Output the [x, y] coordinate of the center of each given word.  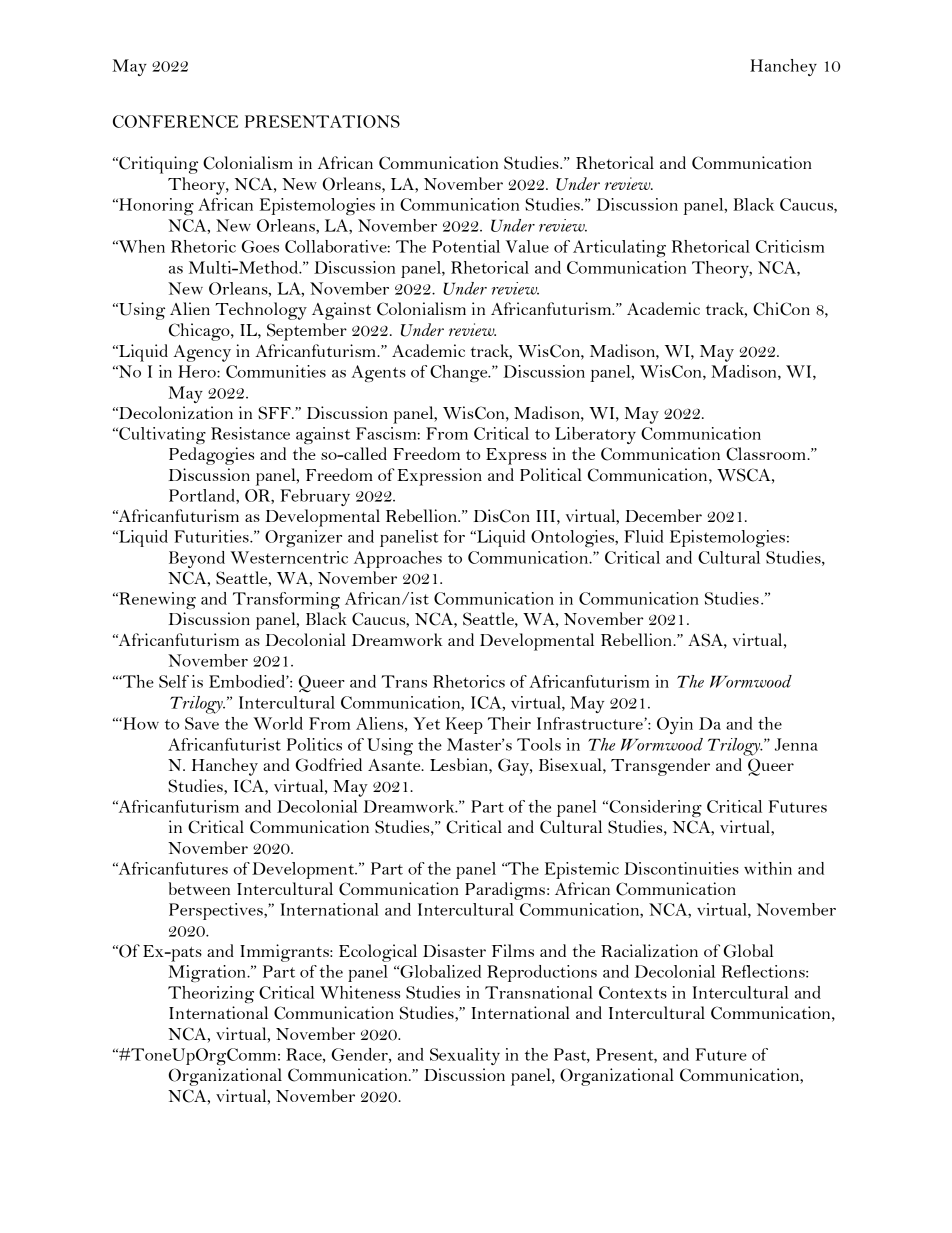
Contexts [633, 992]
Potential [466, 246]
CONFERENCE [175, 121]
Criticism [790, 246]
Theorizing [211, 994]
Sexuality [465, 1056]
